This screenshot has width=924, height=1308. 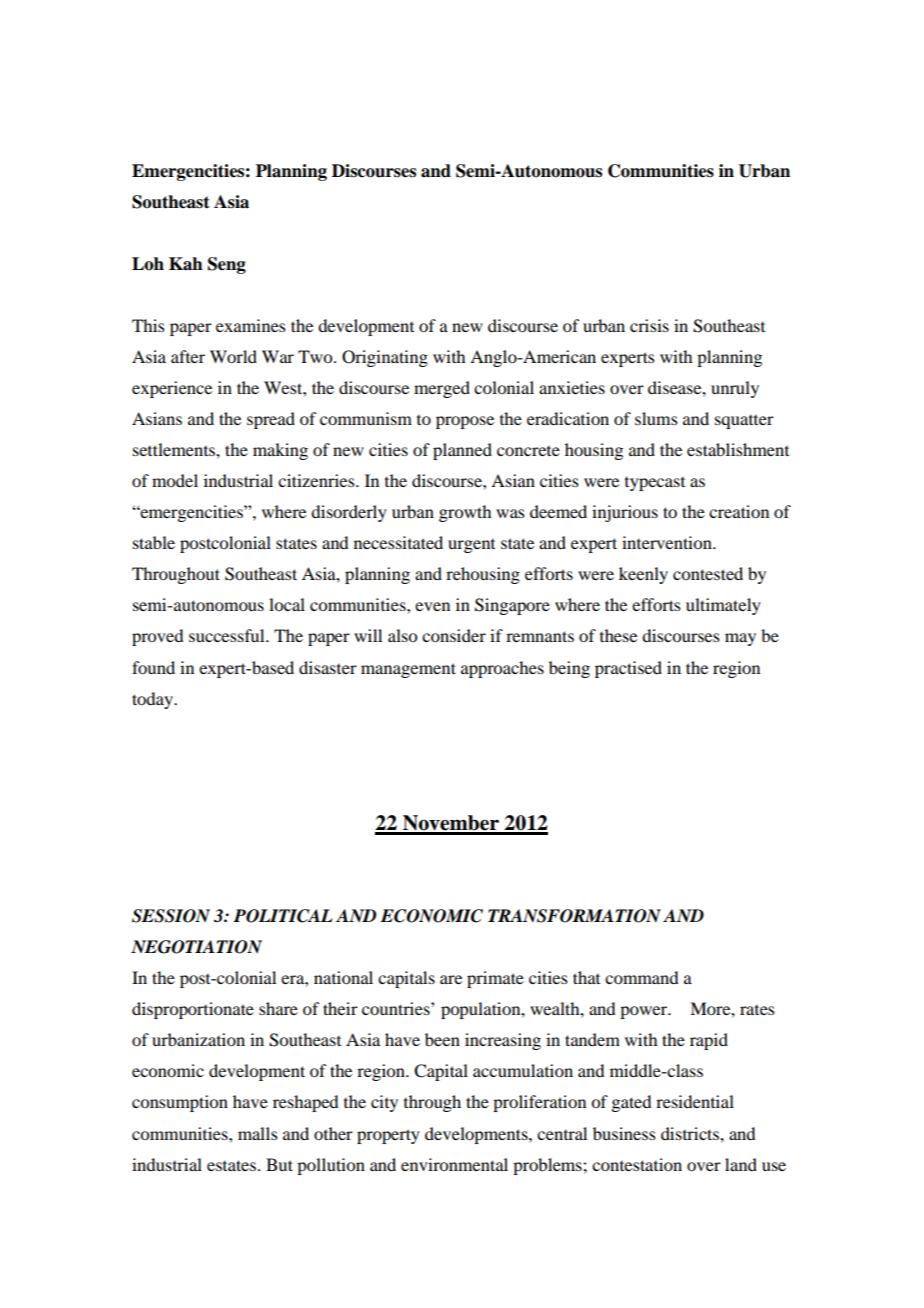 What do you see at coordinates (495, 979) in the screenshot?
I see `primate` at bounding box center [495, 979].
